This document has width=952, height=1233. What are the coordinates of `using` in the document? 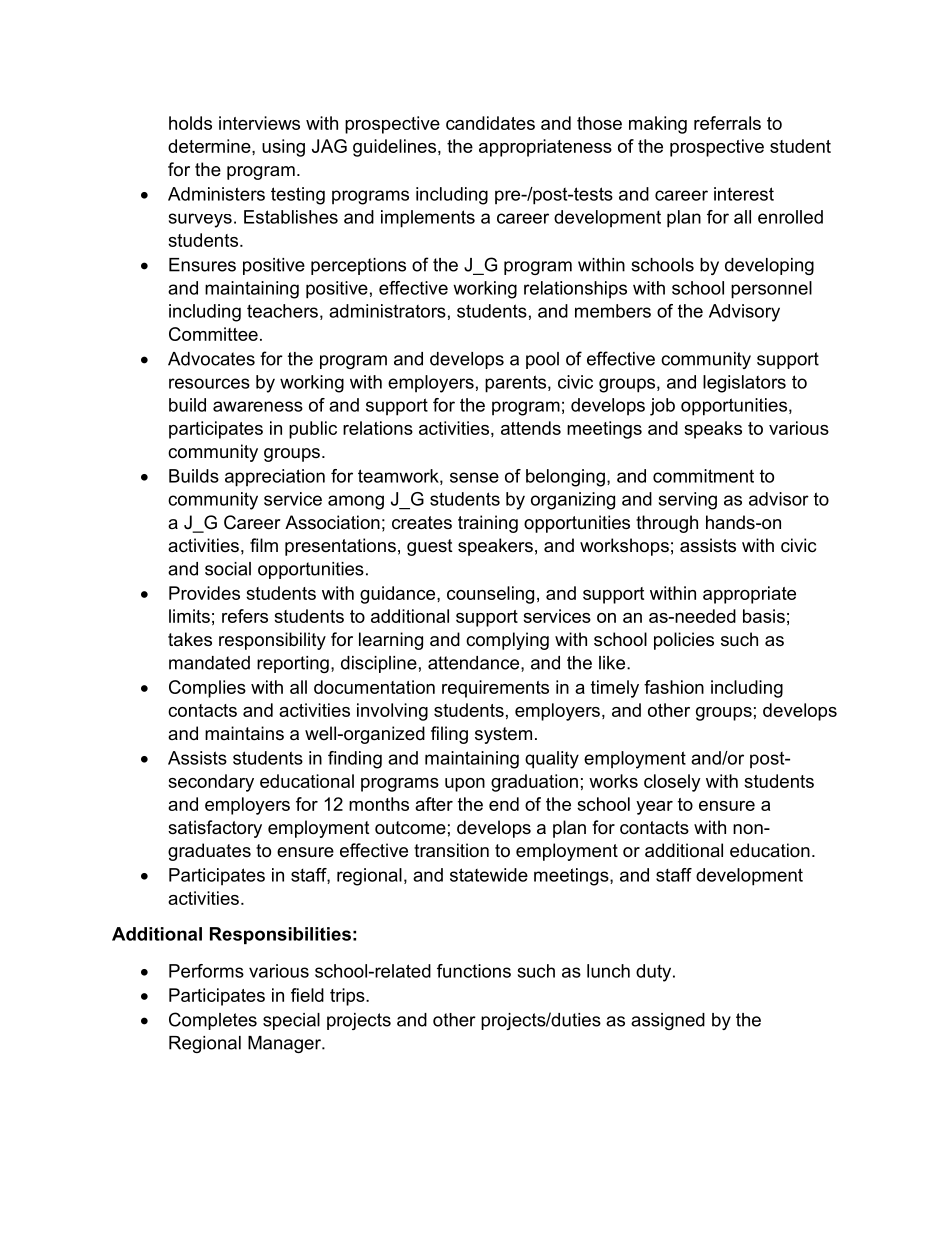 It's located at (283, 148).
